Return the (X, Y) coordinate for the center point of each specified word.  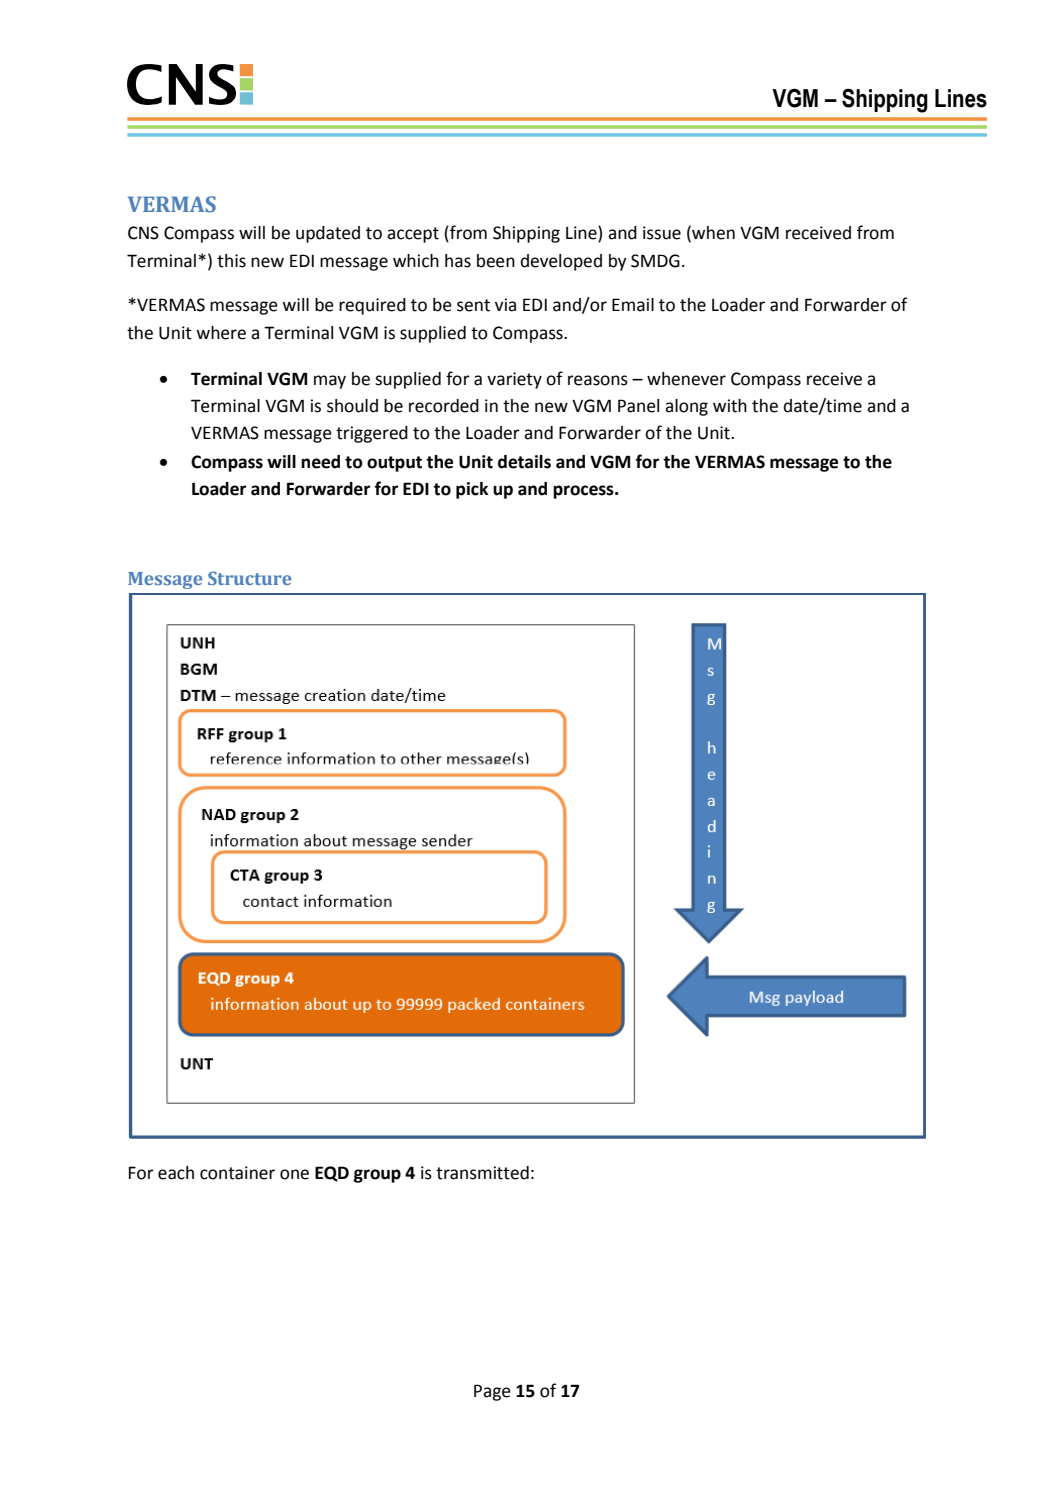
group (377, 1176)
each (176, 1173)
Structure (249, 578)
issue (662, 233)
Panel (638, 406)
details (524, 462)
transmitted (482, 1173)
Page (492, 1392)
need (320, 462)
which (416, 261)
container (237, 1173)
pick (472, 490)
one (294, 1174)
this (231, 261)
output (394, 464)
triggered (372, 434)
